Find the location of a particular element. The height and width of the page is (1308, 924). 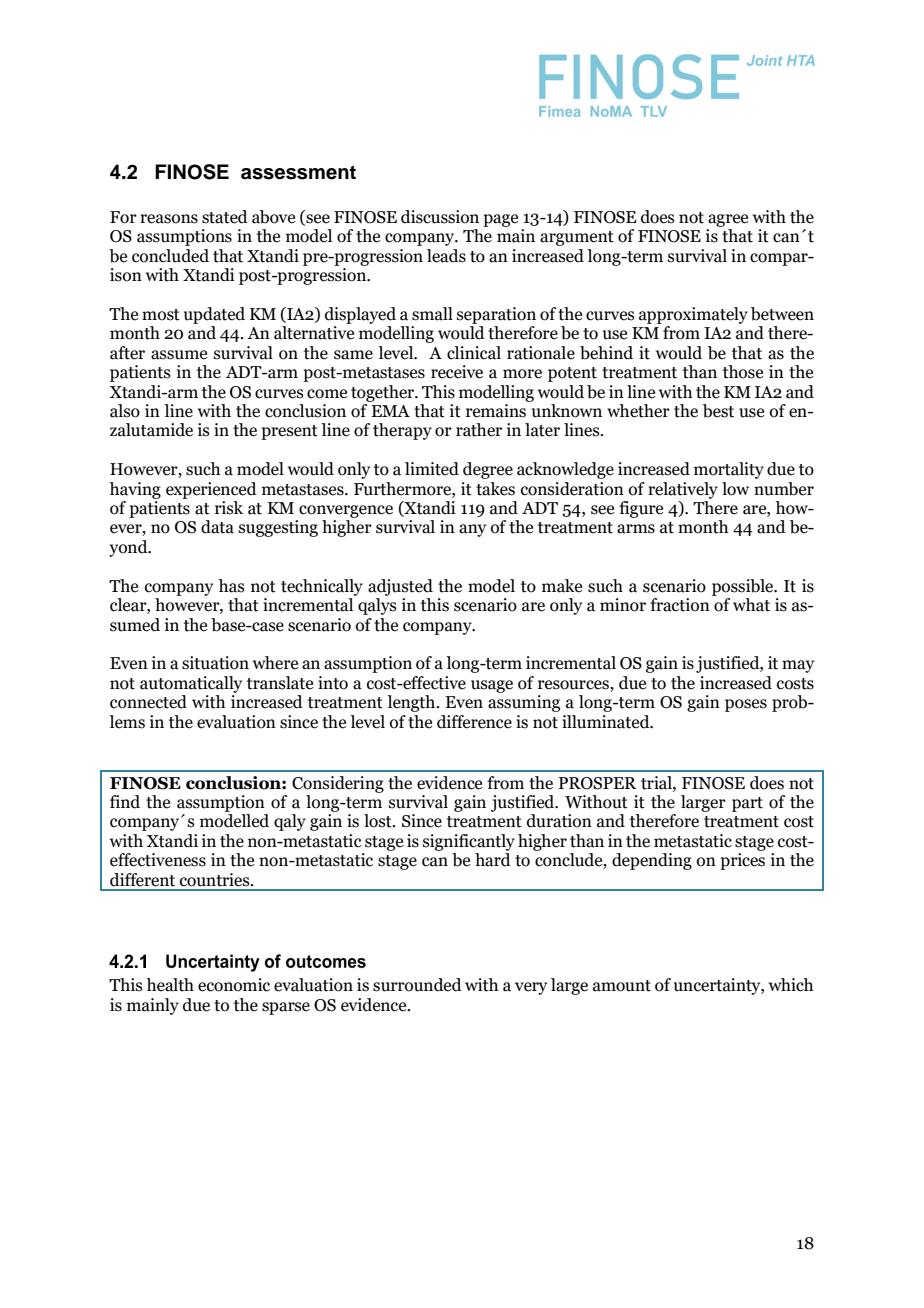

agree is located at coordinates (728, 220).
